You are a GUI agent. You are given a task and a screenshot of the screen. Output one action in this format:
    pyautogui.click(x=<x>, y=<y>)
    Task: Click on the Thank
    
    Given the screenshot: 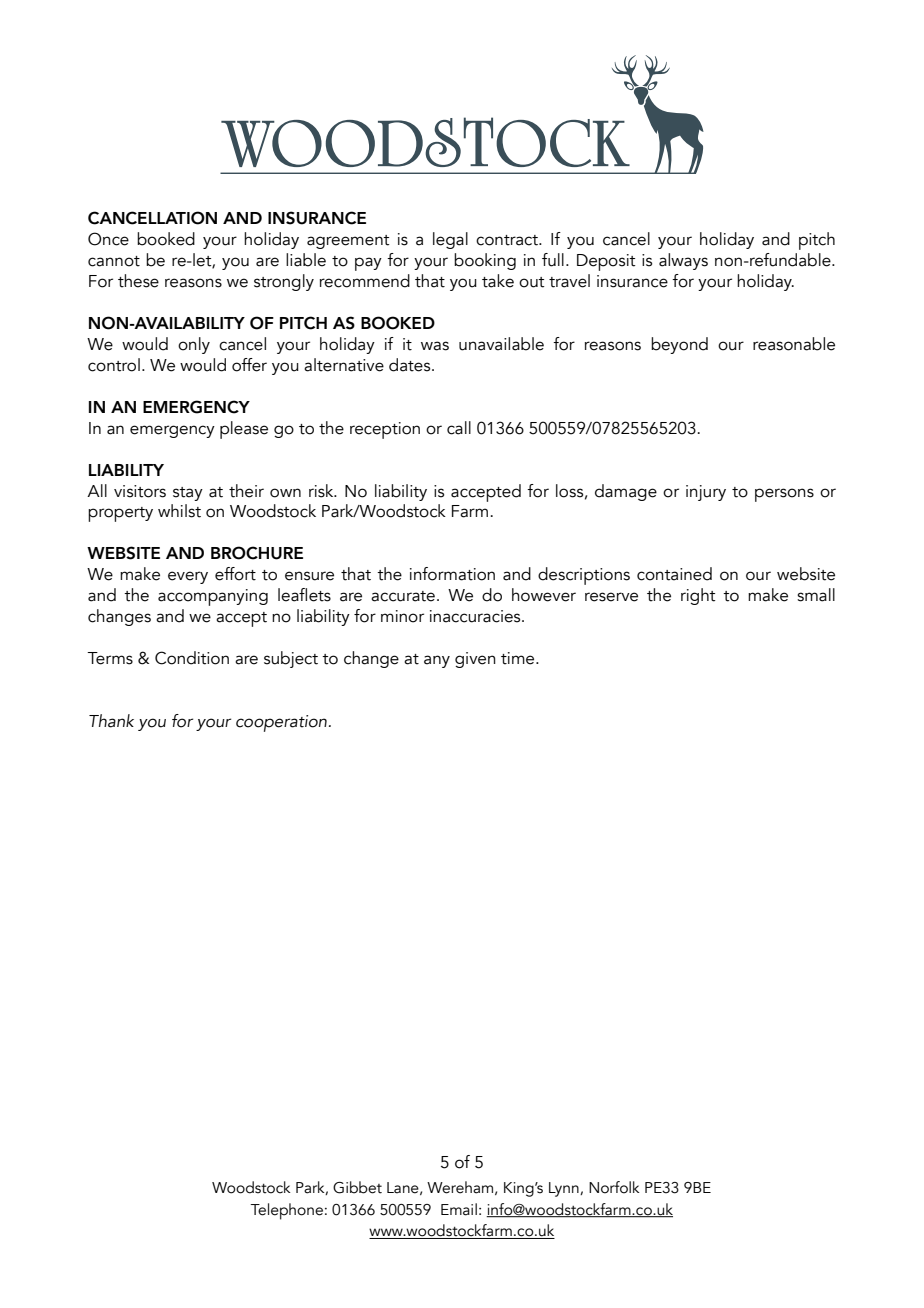 What is the action you would take?
    pyautogui.click(x=111, y=721)
